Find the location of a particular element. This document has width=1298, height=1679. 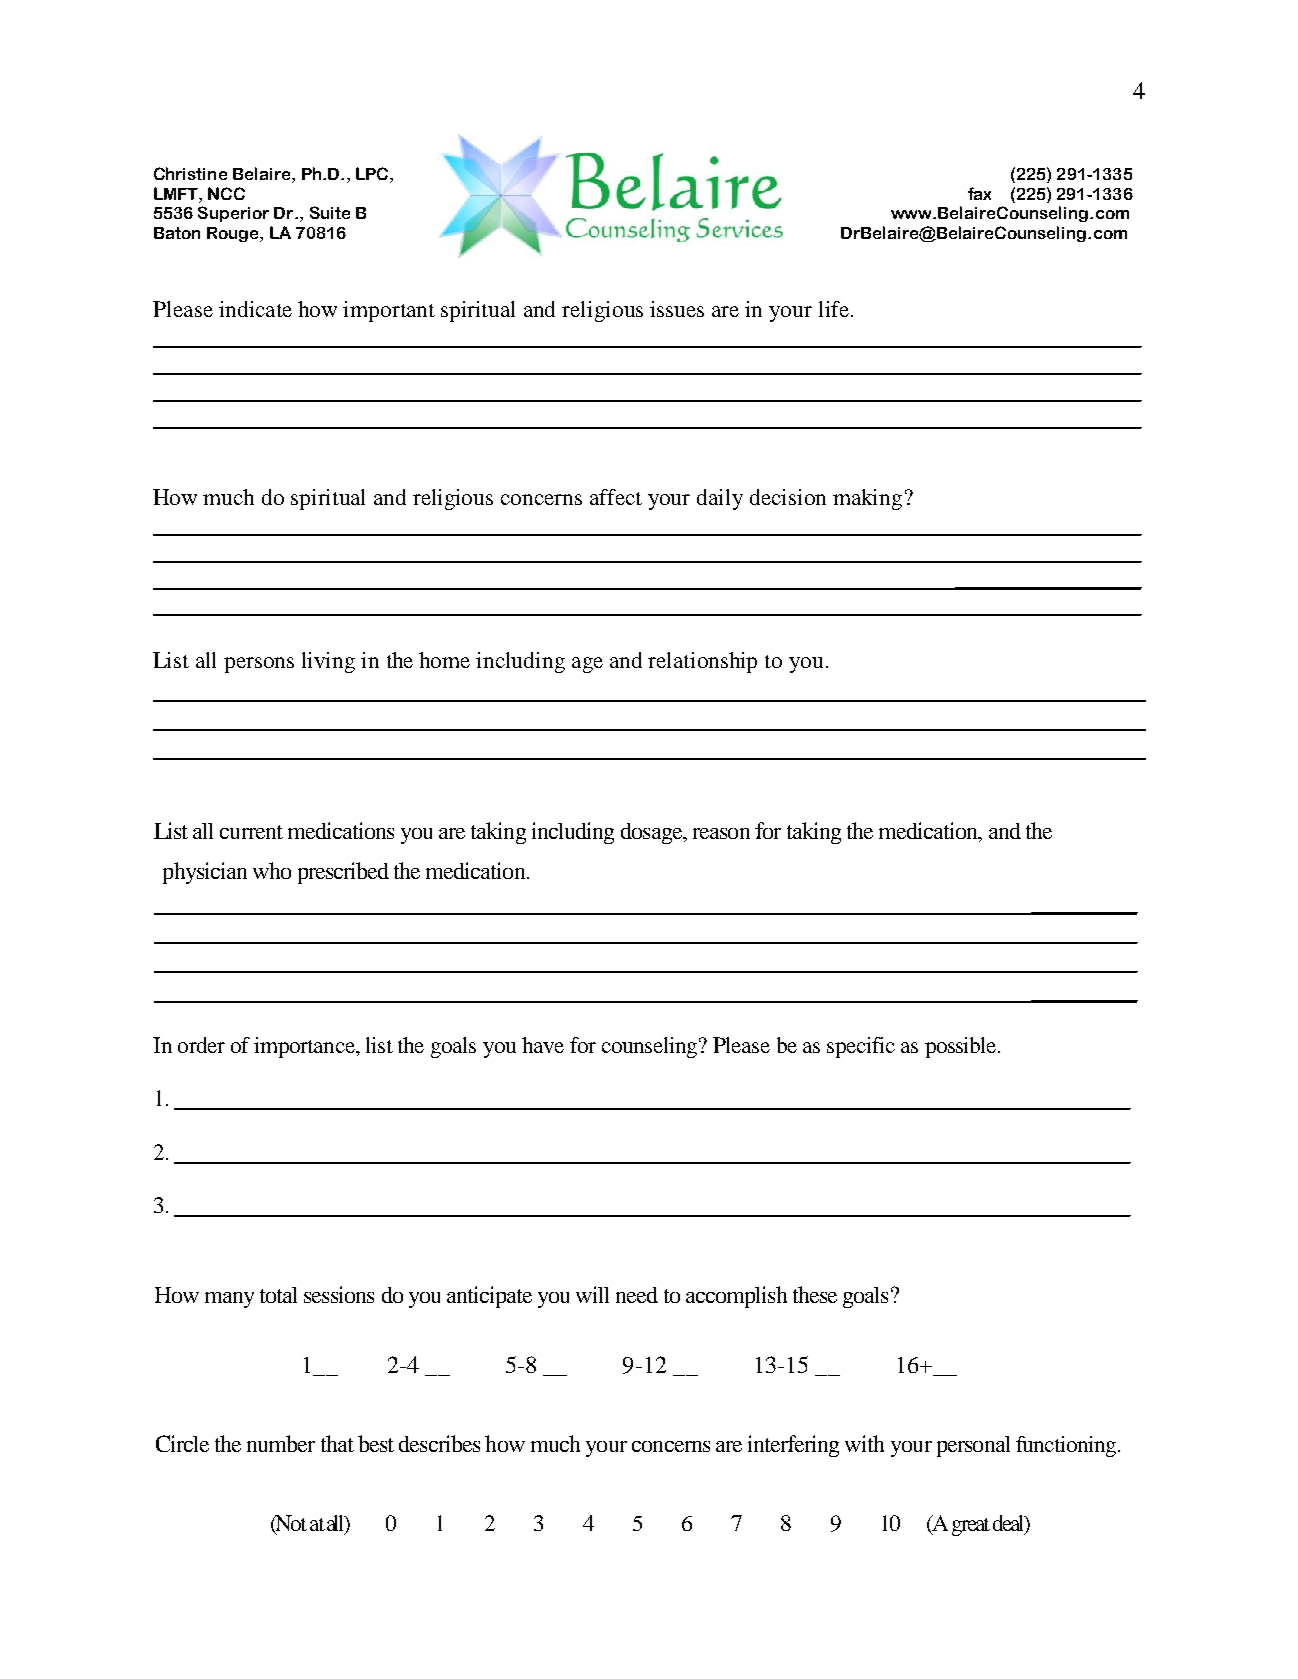

fax is located at coordinates (979, 193).
